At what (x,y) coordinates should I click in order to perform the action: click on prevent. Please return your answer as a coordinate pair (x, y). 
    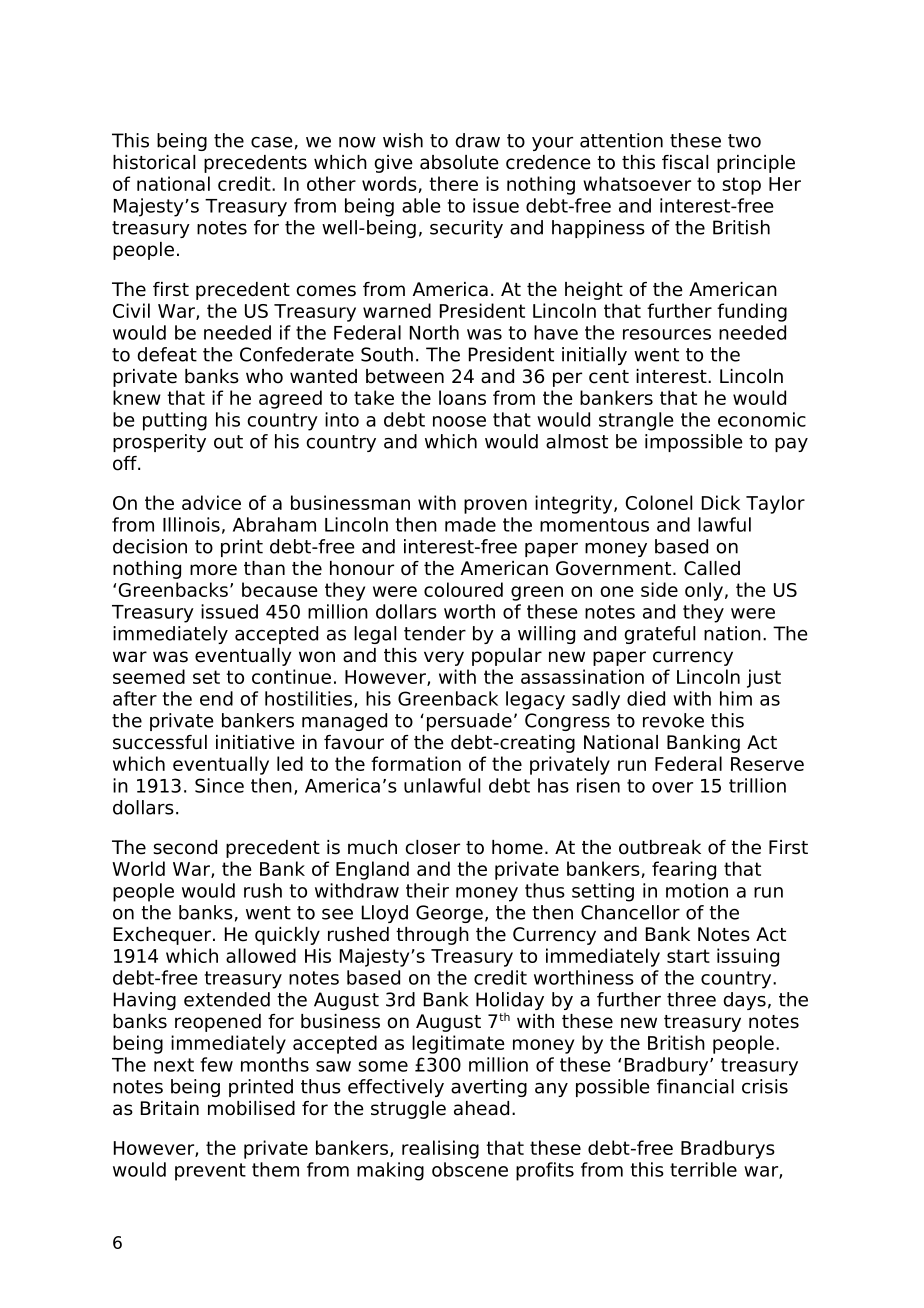
    Looking at the image, I should click on (210, 1172).
